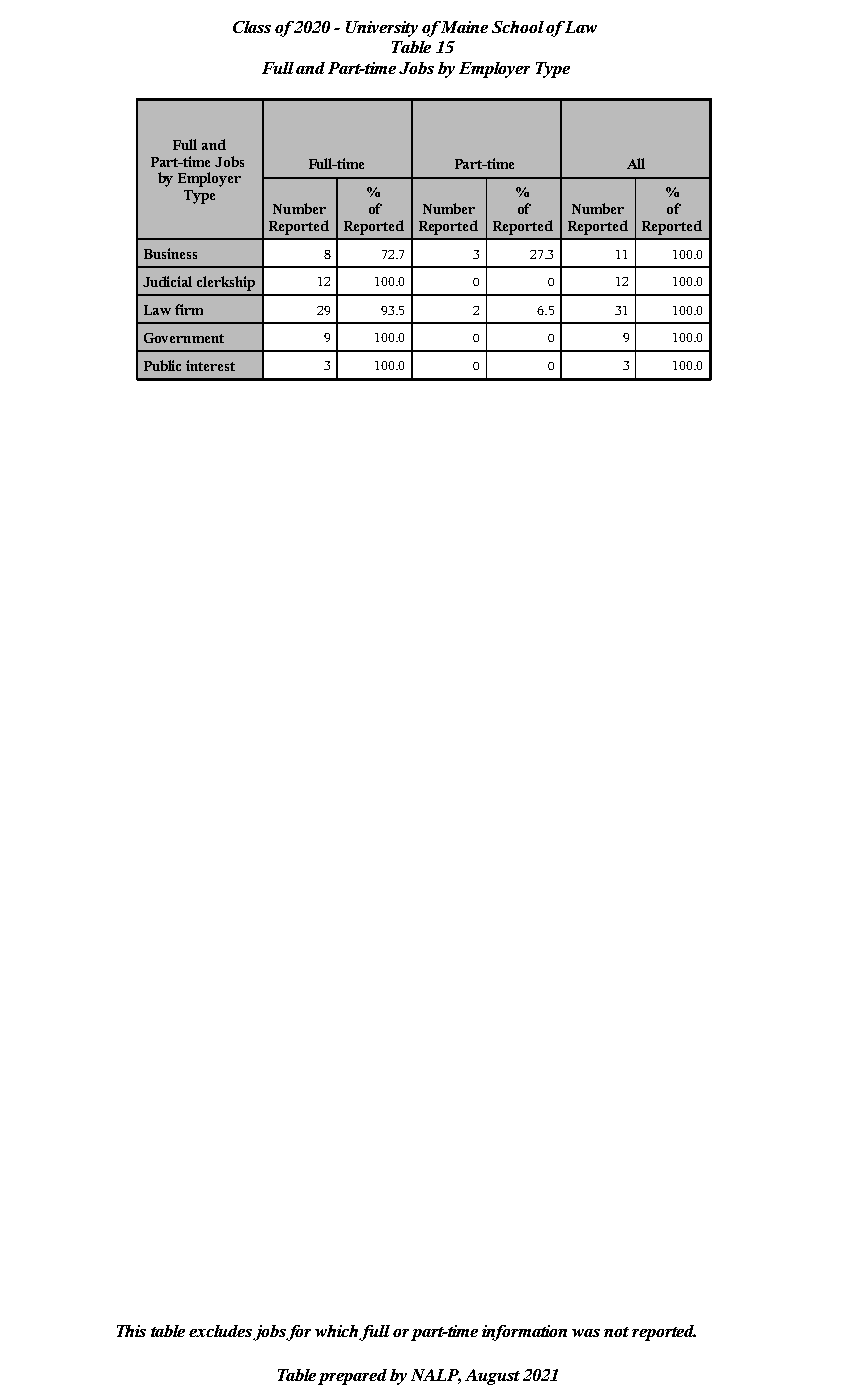  What do you see at coordinates (518, 27) in the document?
I see `School` at bounding box center [518, 27].
